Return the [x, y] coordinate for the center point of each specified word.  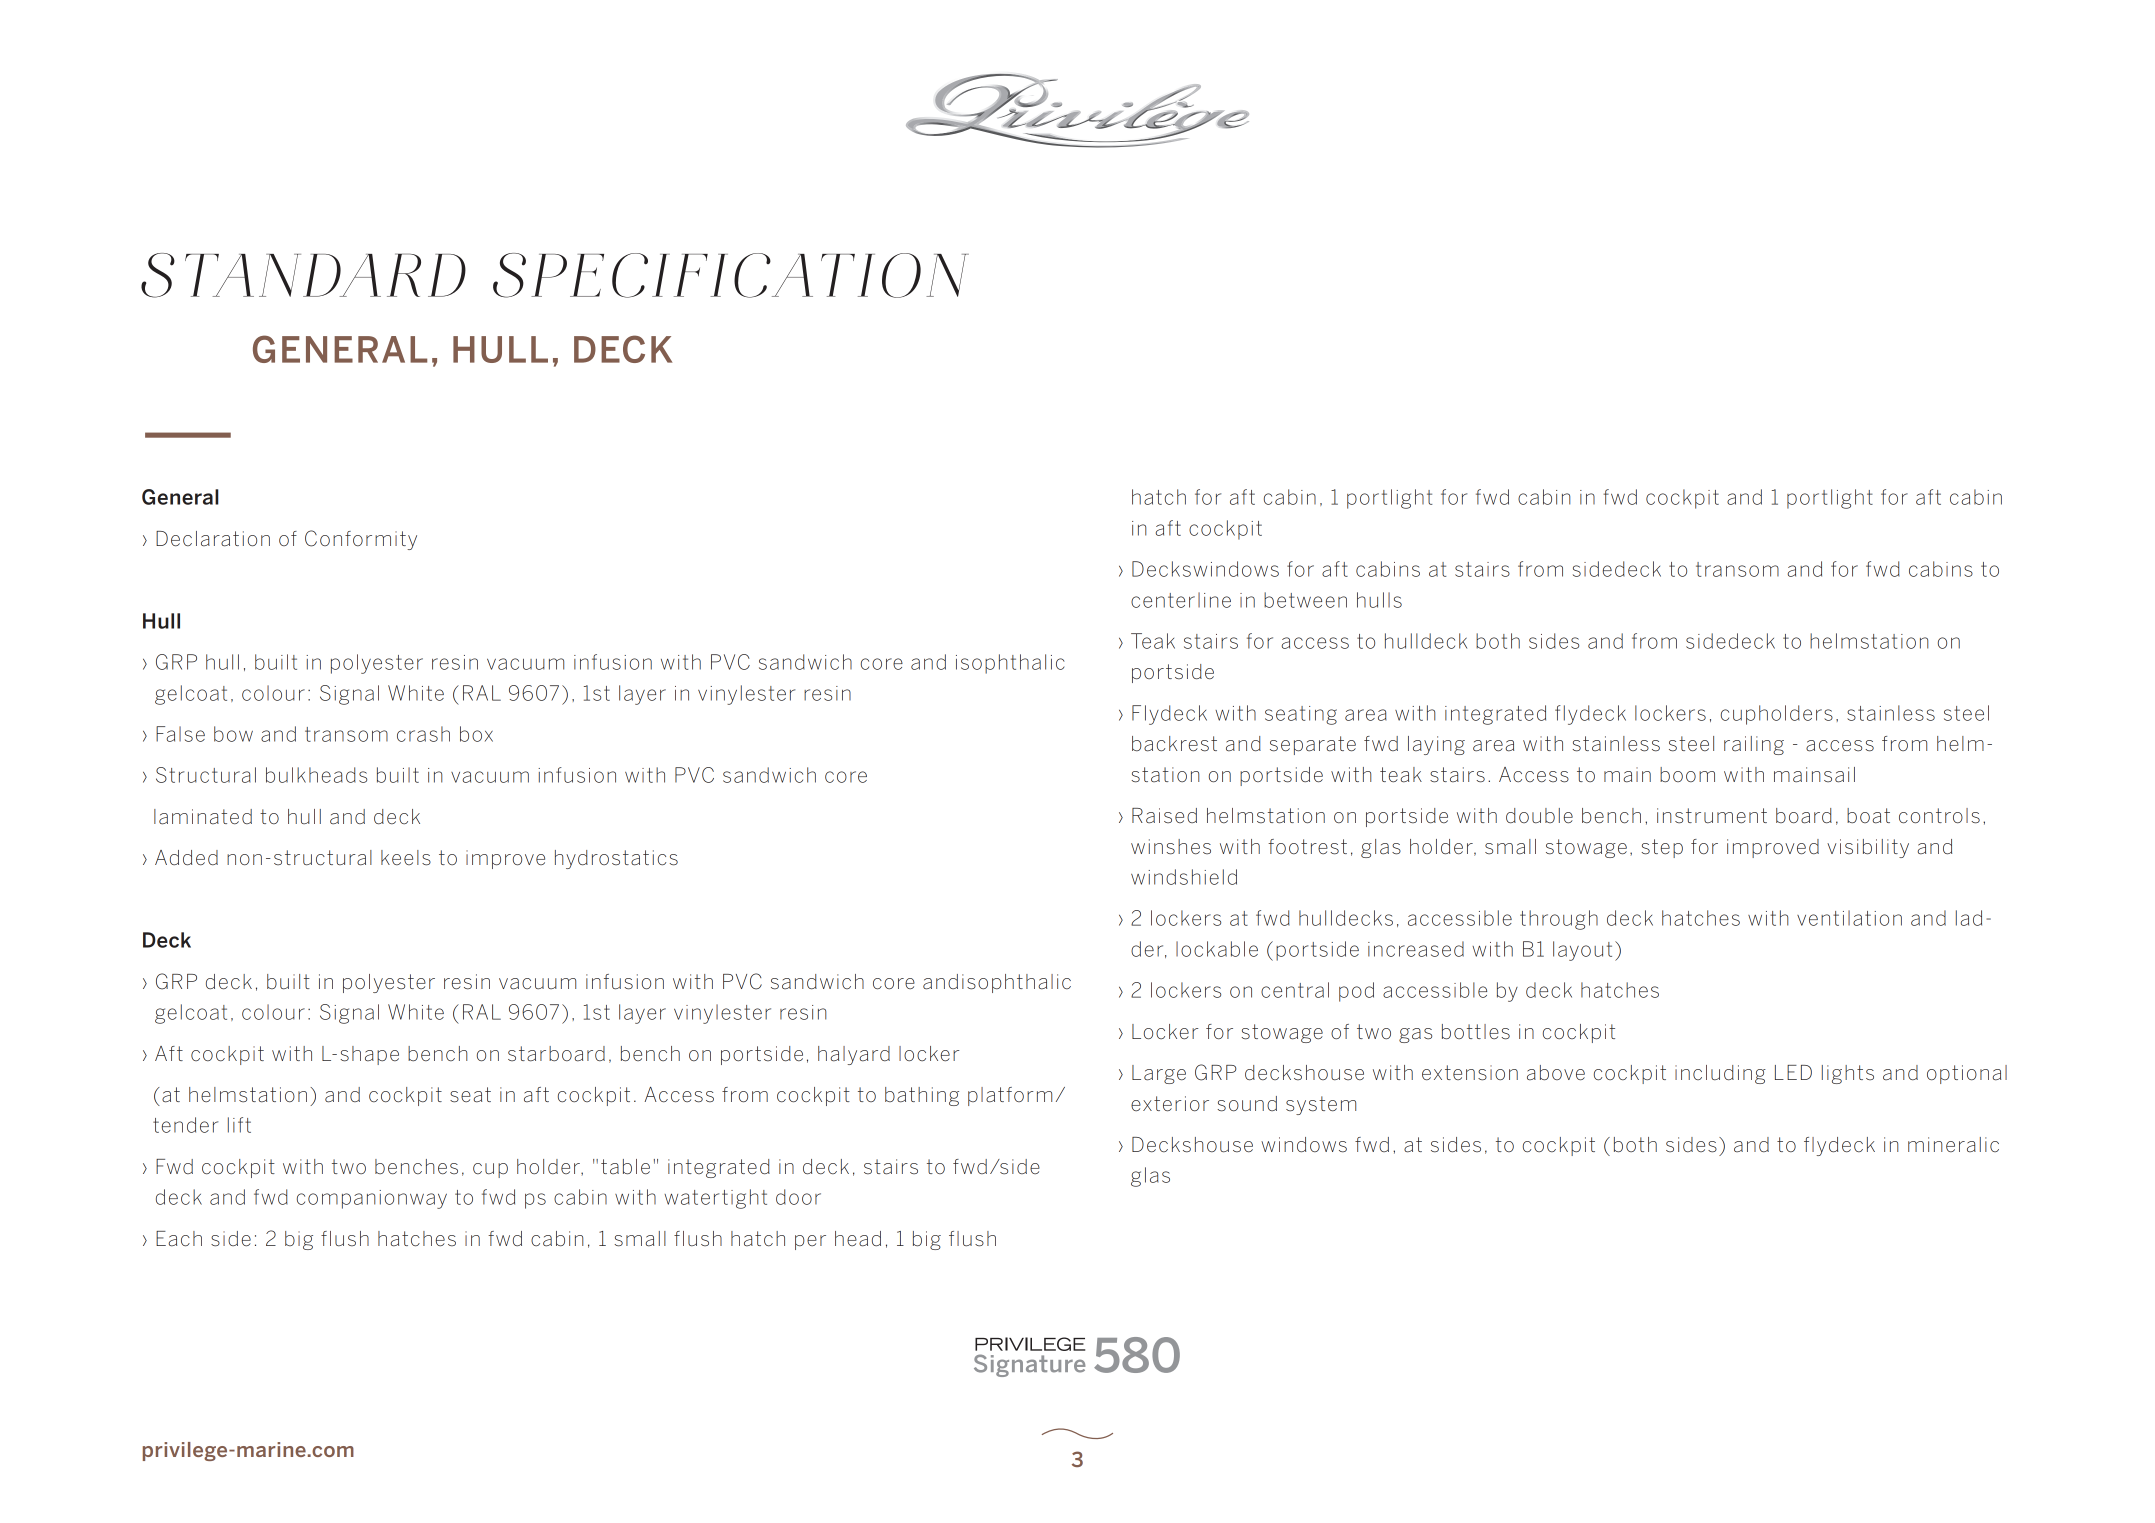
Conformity [361, 540]
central [1295, 990]
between [1305, 600]
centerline [1181, 600]
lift [239, 1125]
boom [1687, 774]
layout [1582, 951]
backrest [1174, 744]
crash [423, 734]
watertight [715, 1199]
